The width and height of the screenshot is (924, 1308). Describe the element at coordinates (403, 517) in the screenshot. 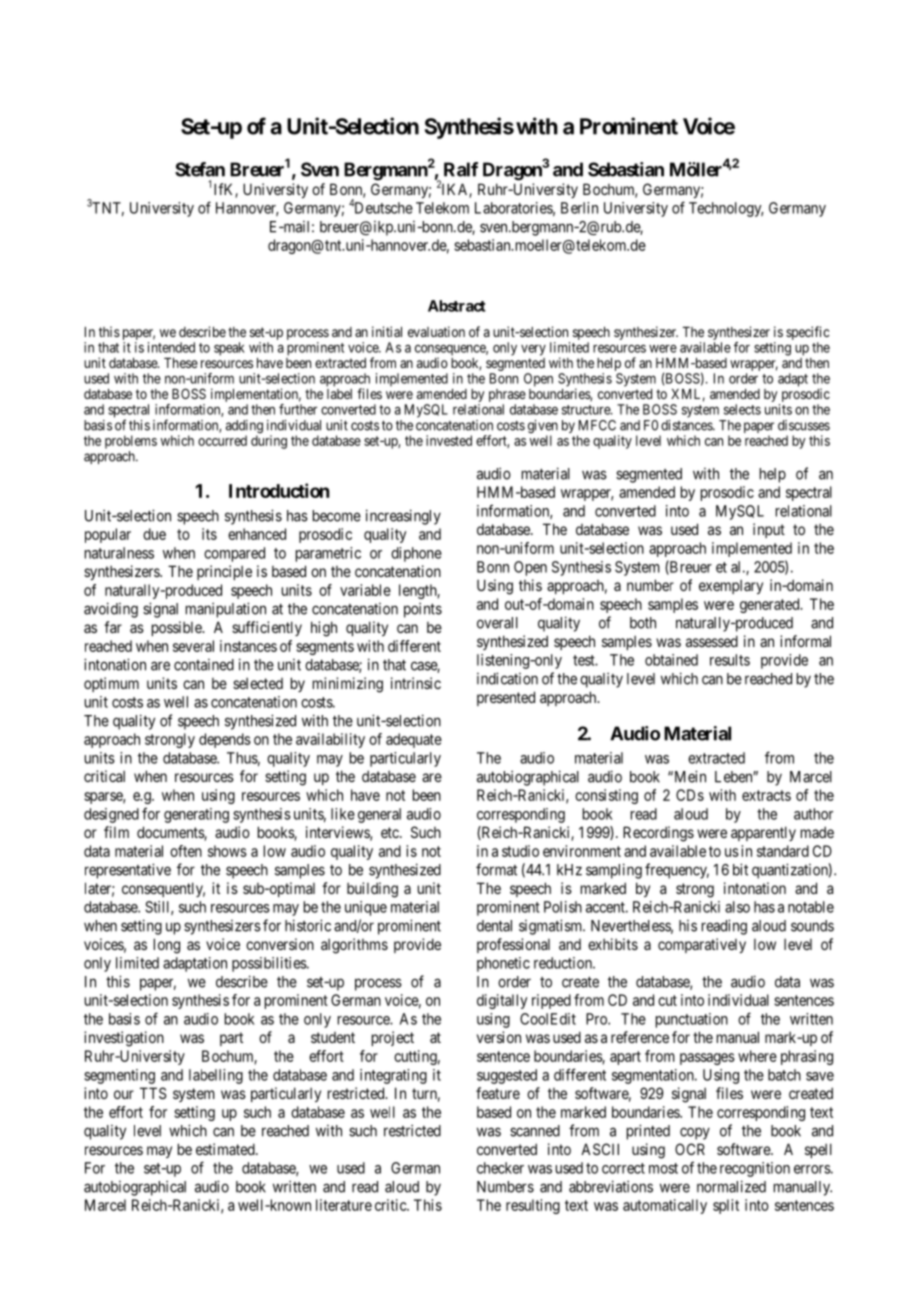

I see `increasingly` at that location.
